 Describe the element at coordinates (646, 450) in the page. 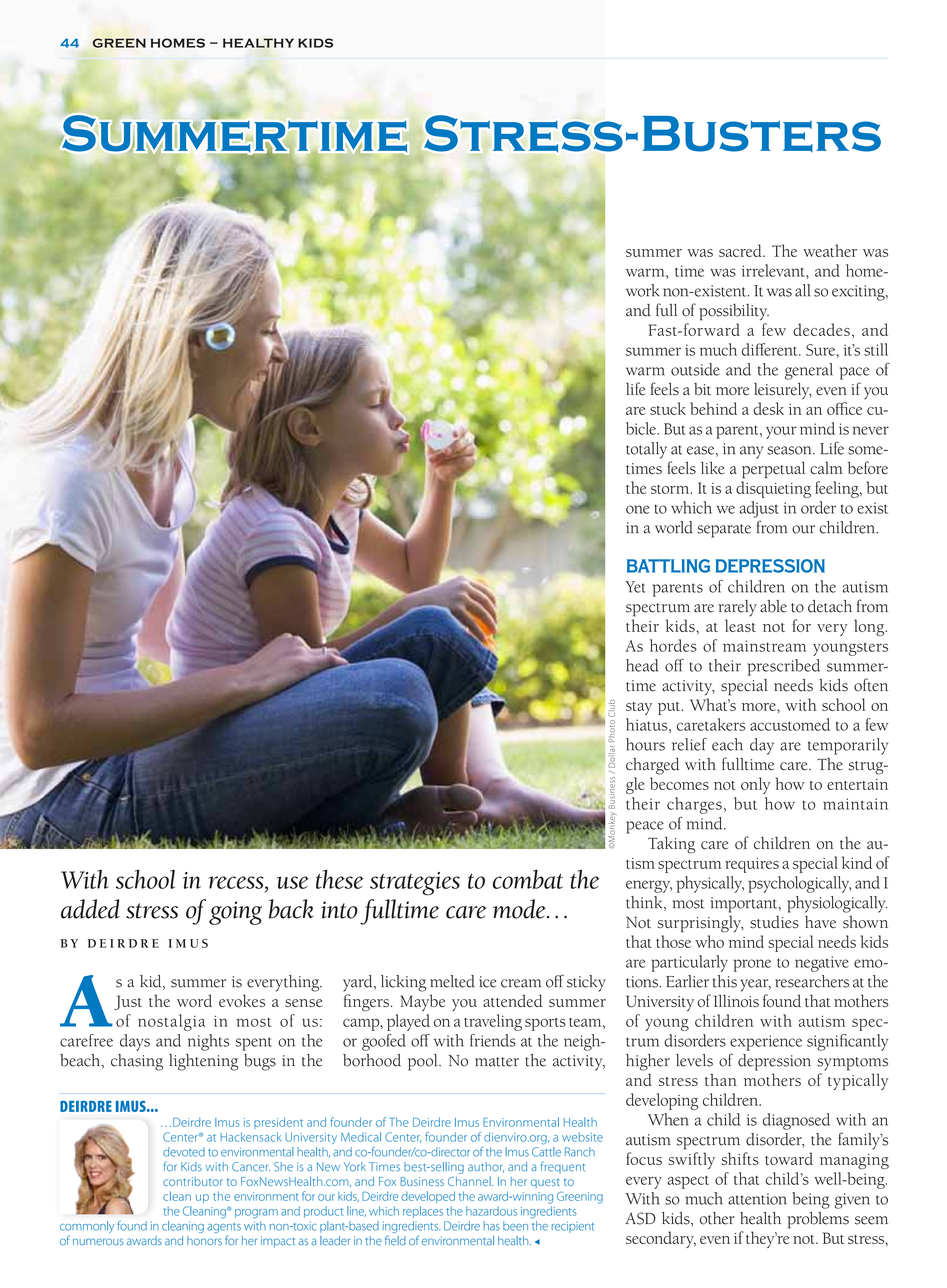

I see `totally` at that location.
